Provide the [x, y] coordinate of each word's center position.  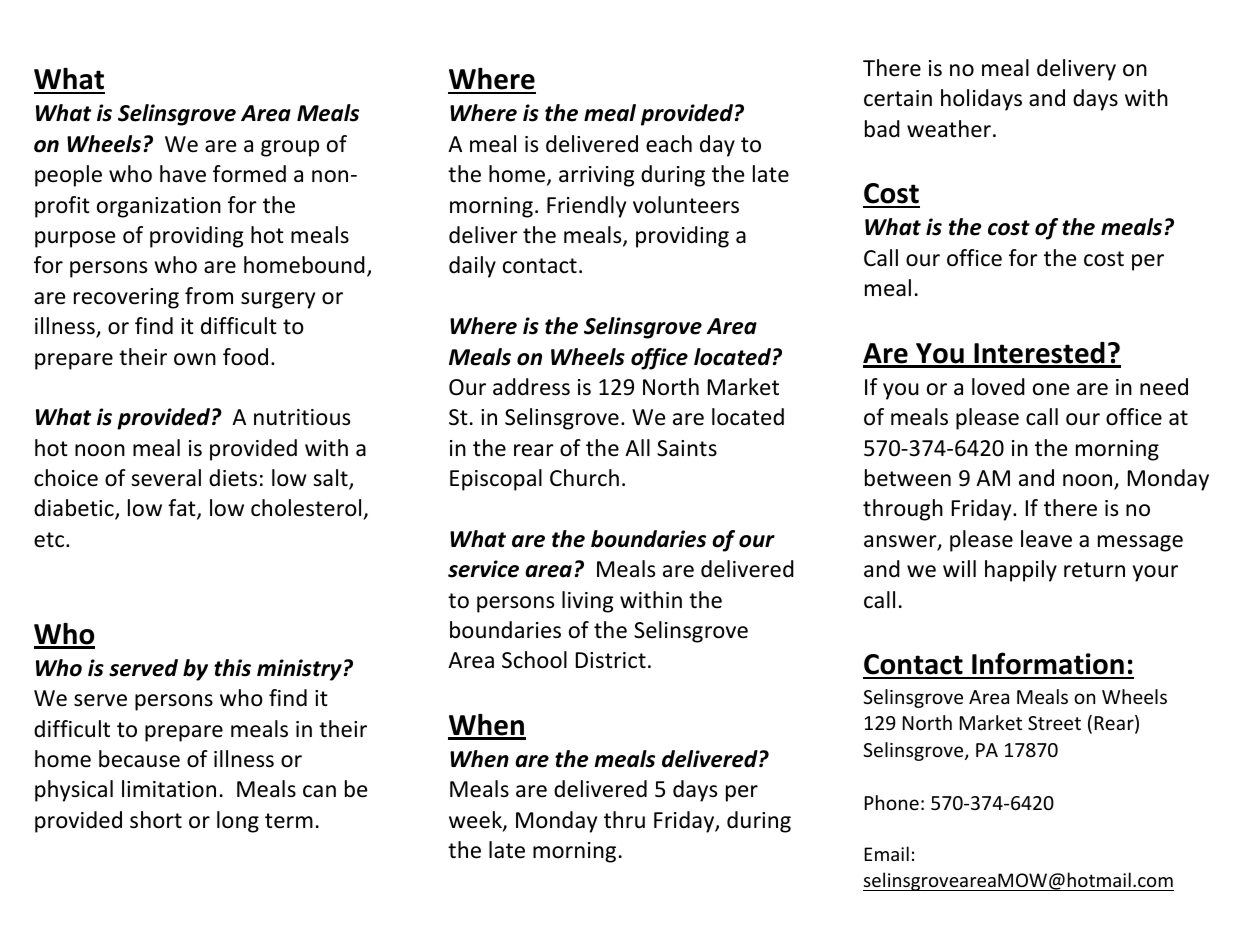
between [908, 478]
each [669, 144]
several [166, 478]
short [156, 820]
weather [949, 129]
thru [624, 820]
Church [584, 478]
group [290, 148]
